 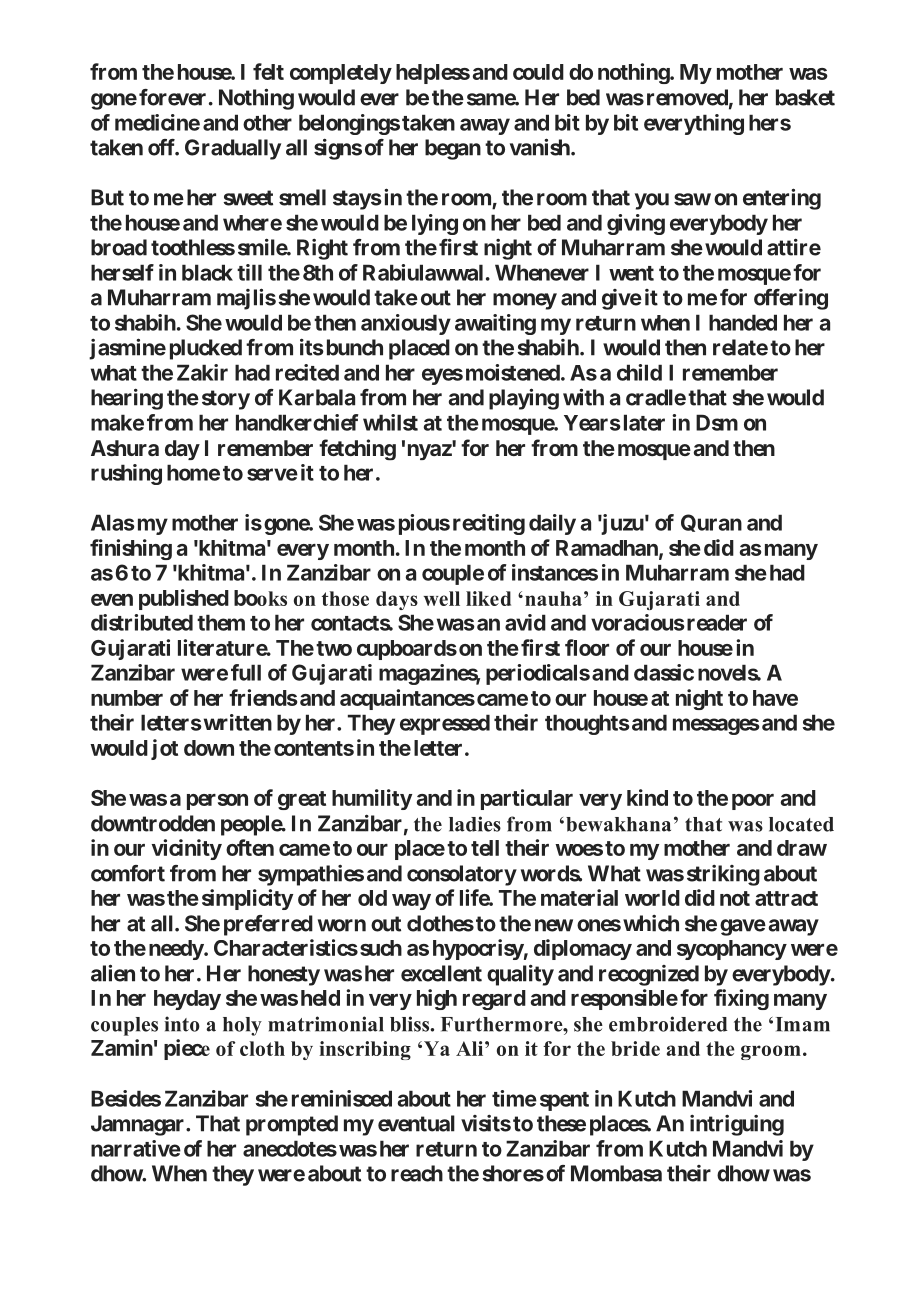 What do you see at coordinates (292, 1125) in the image?
I see `prompted` at bounding box center [292, 1125].
